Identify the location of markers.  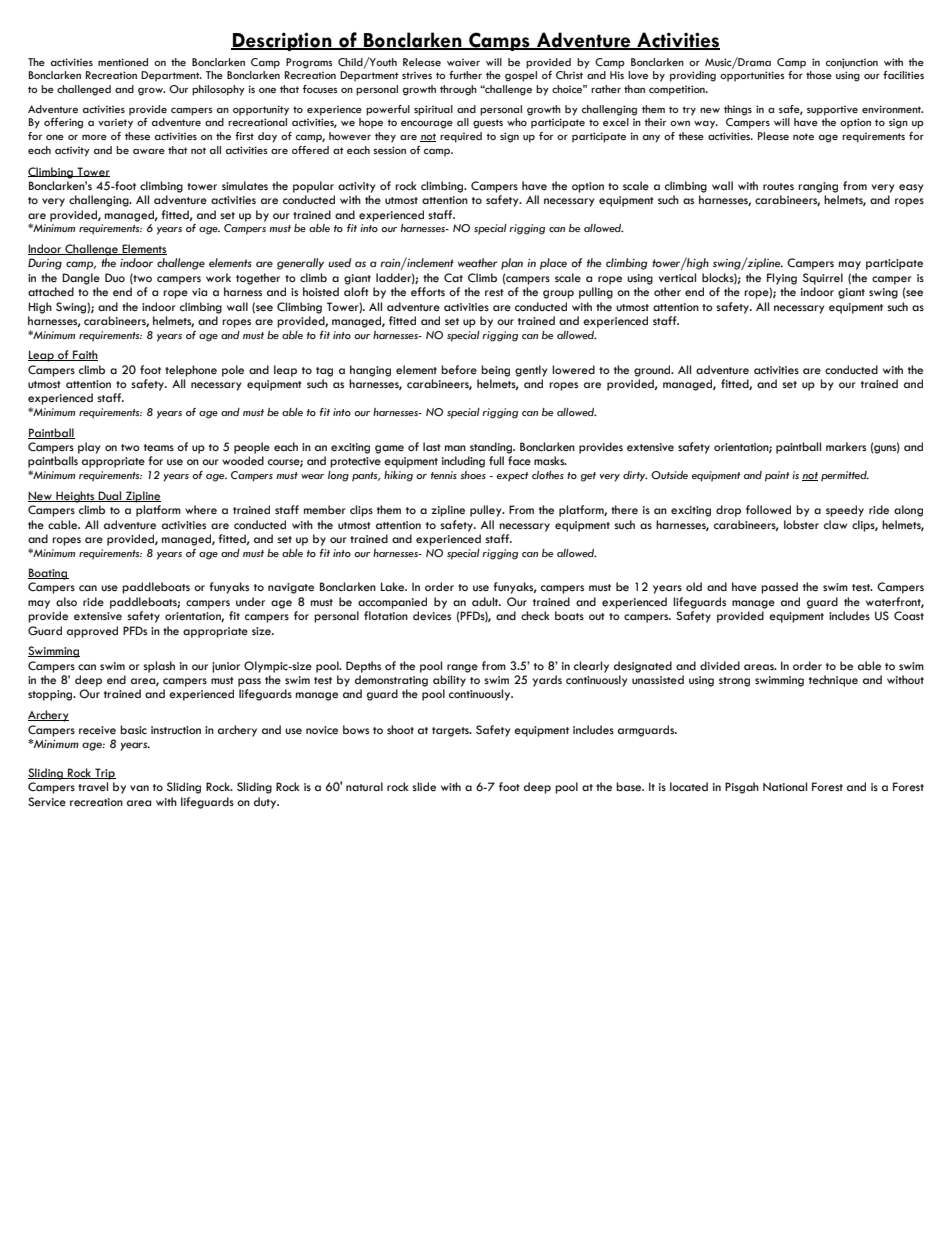
(846, 446).
